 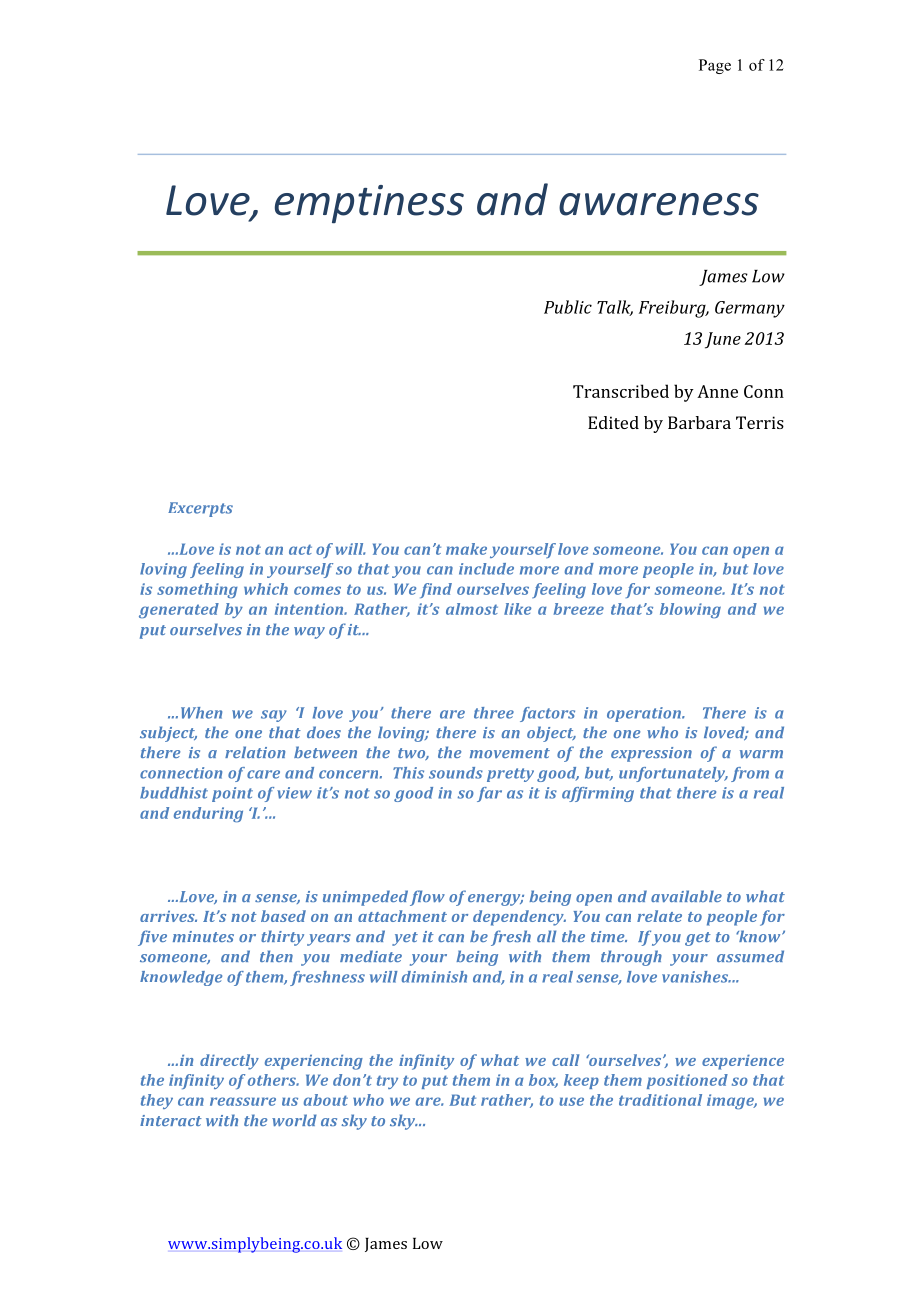 I want to click on try, so click(x=387, y=1082).
